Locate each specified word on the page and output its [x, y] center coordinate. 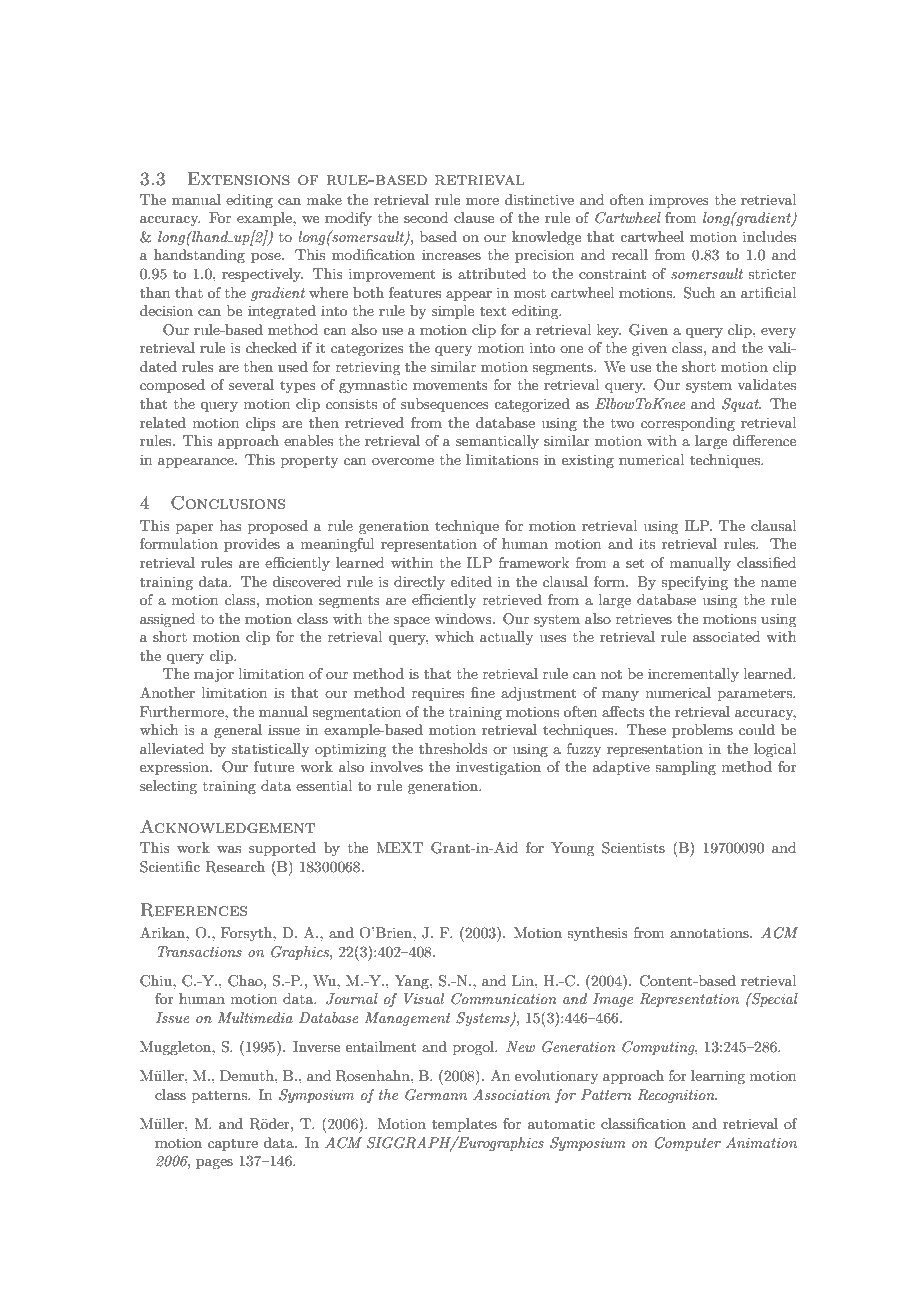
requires [438, 694]
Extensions [238, 179]
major [214, 675]
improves [679, 201]
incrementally [693, 675]
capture [233, 1145]
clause [474, 217]
